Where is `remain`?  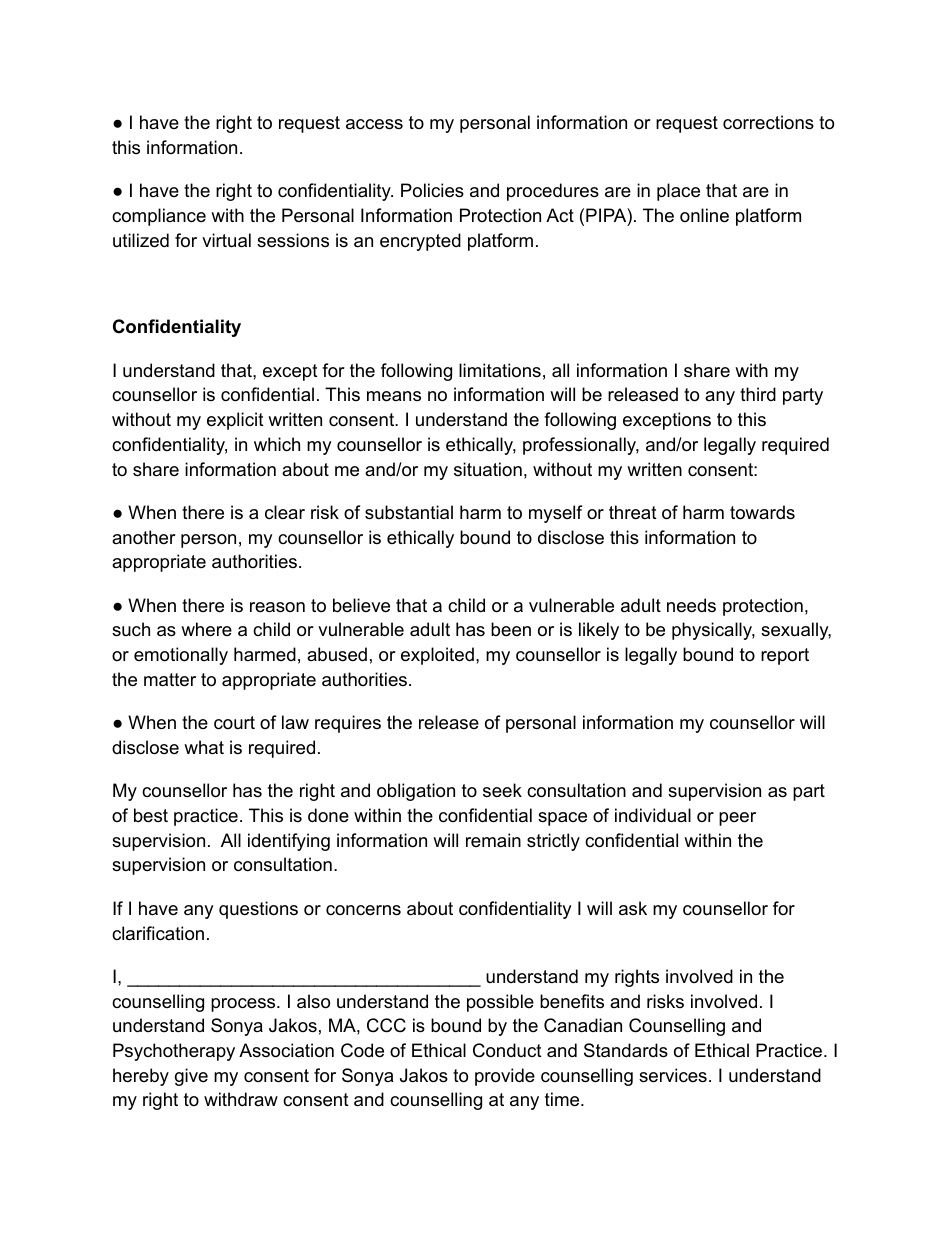
remain is located at coordinates (493, 840).
